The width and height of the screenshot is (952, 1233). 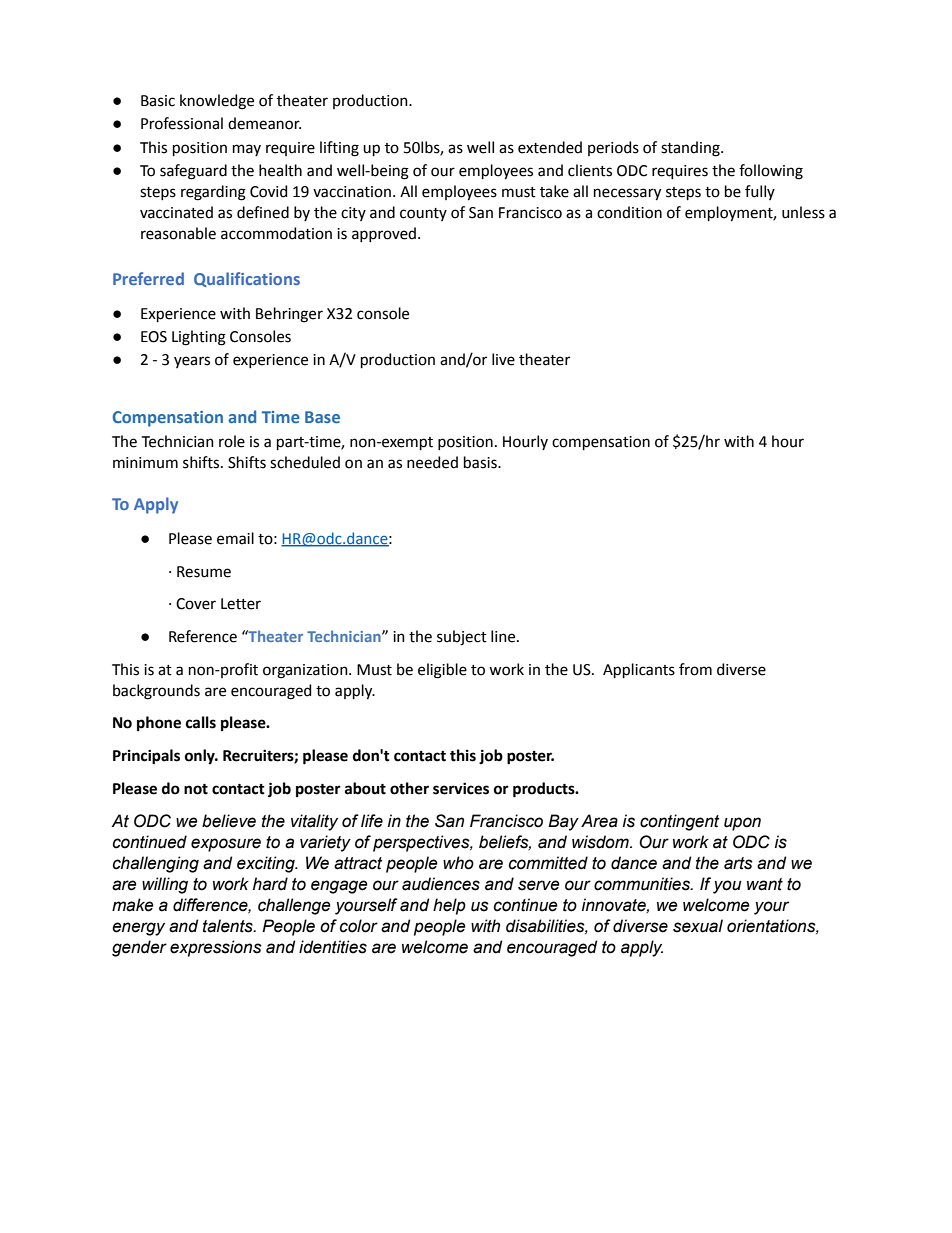 What do you see at coordinates (229, 926) in the screenshot?
I see `talents` at bounding box center [229, 926].
